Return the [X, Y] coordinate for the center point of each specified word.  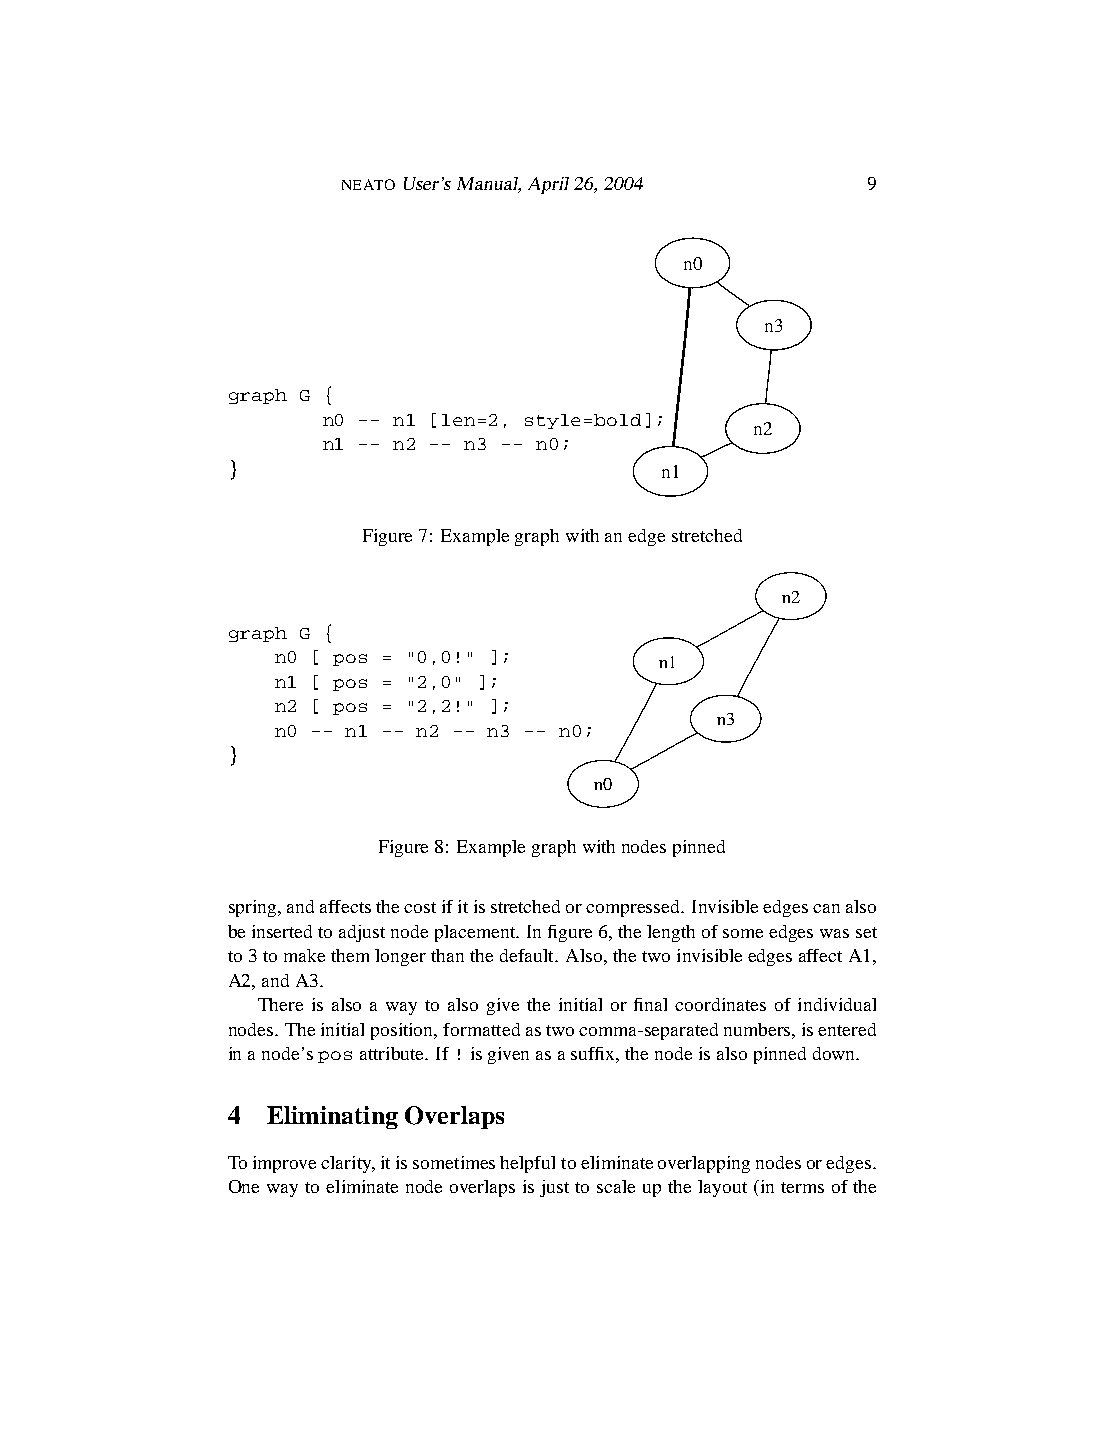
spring [254, 908]
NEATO [368, 184]
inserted [282, 931]
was [834, 933]
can [826, 908]
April [548, 185]
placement [476, 933]
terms [802, 1187]
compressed [634, 908]
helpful [527, 1164]
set [866, 932]
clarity [347, 1164]
